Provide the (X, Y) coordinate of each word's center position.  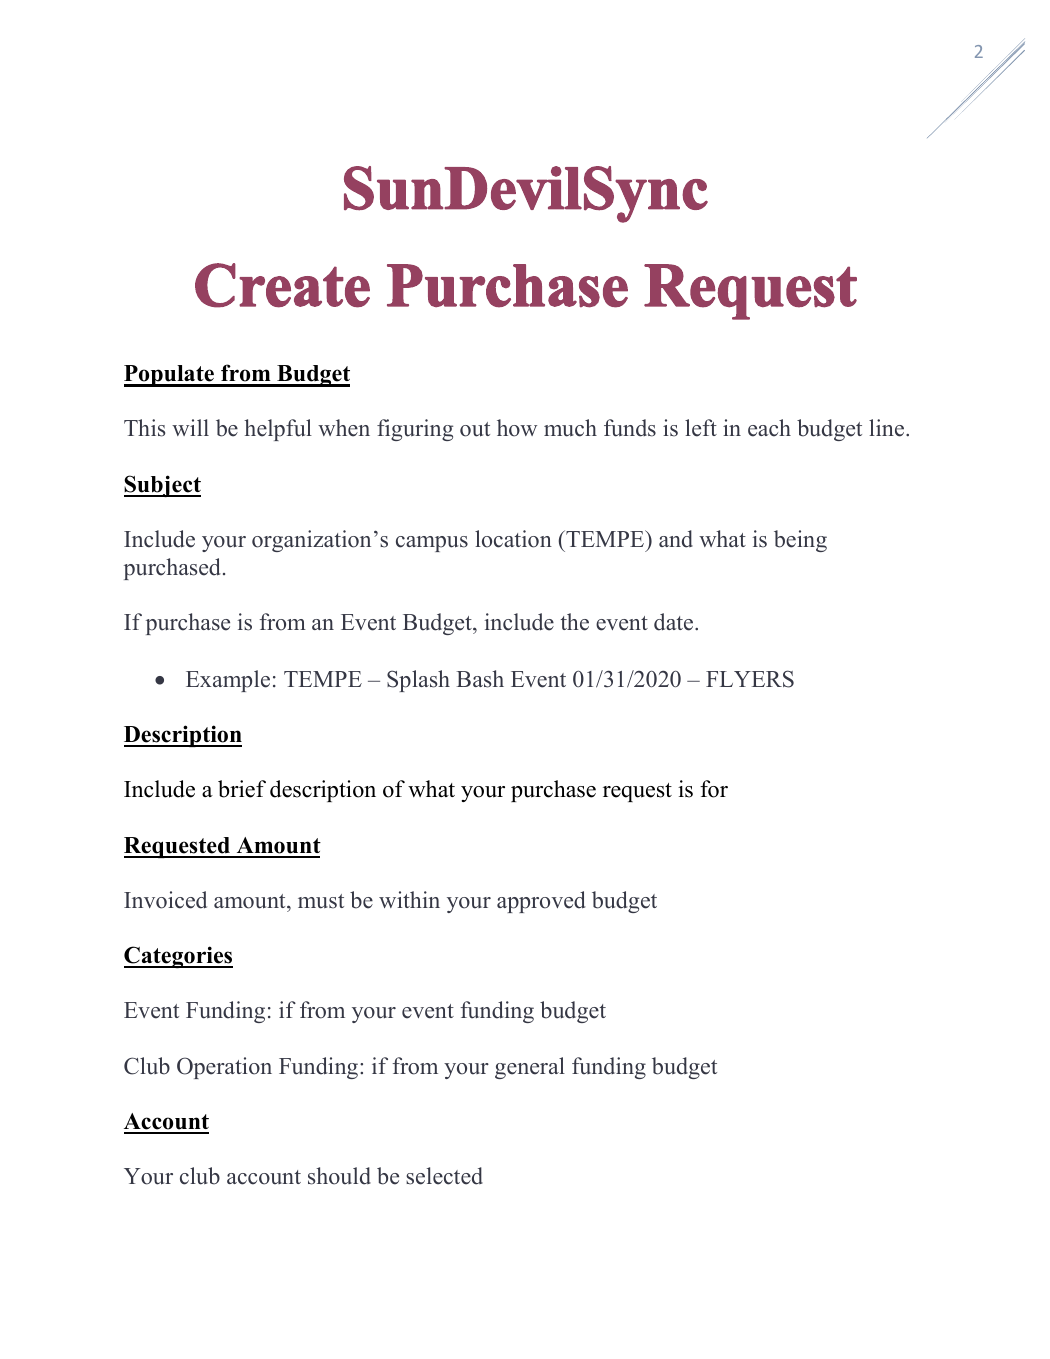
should (339, 1176)
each (769, 428)
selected (444, 1176)
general (530, 1068)
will (190, 427)
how (517, 428)
